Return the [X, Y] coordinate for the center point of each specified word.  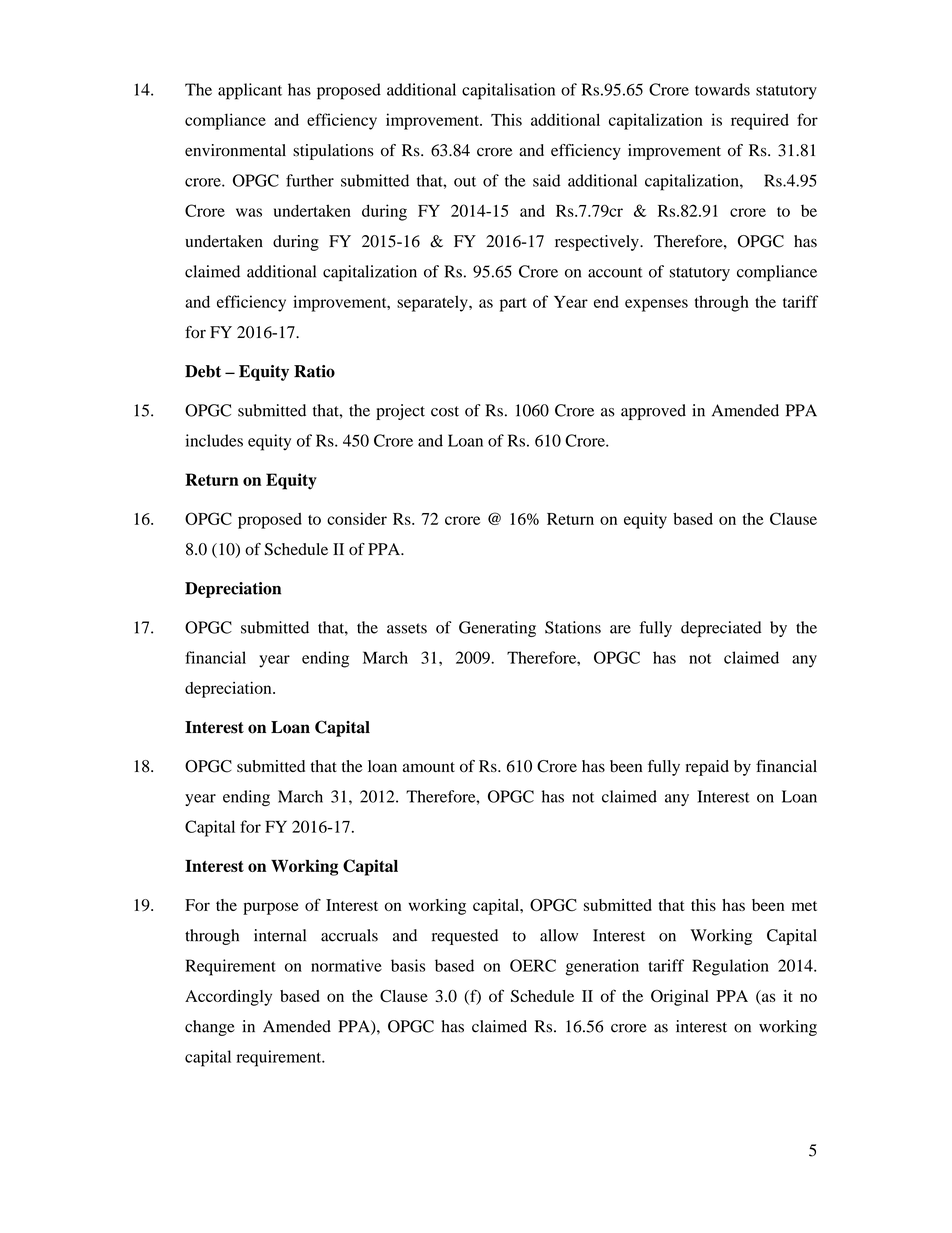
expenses [656, 305]
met [804, 906]
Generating [497, 629]
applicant [250, 91]
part [513, 305]
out [465, 181]
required [760, 121]
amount [429, 767]
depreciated [721, 629]
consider [357, 518]
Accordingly [228, 998]
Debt [203, 371]
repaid [707, 768]
